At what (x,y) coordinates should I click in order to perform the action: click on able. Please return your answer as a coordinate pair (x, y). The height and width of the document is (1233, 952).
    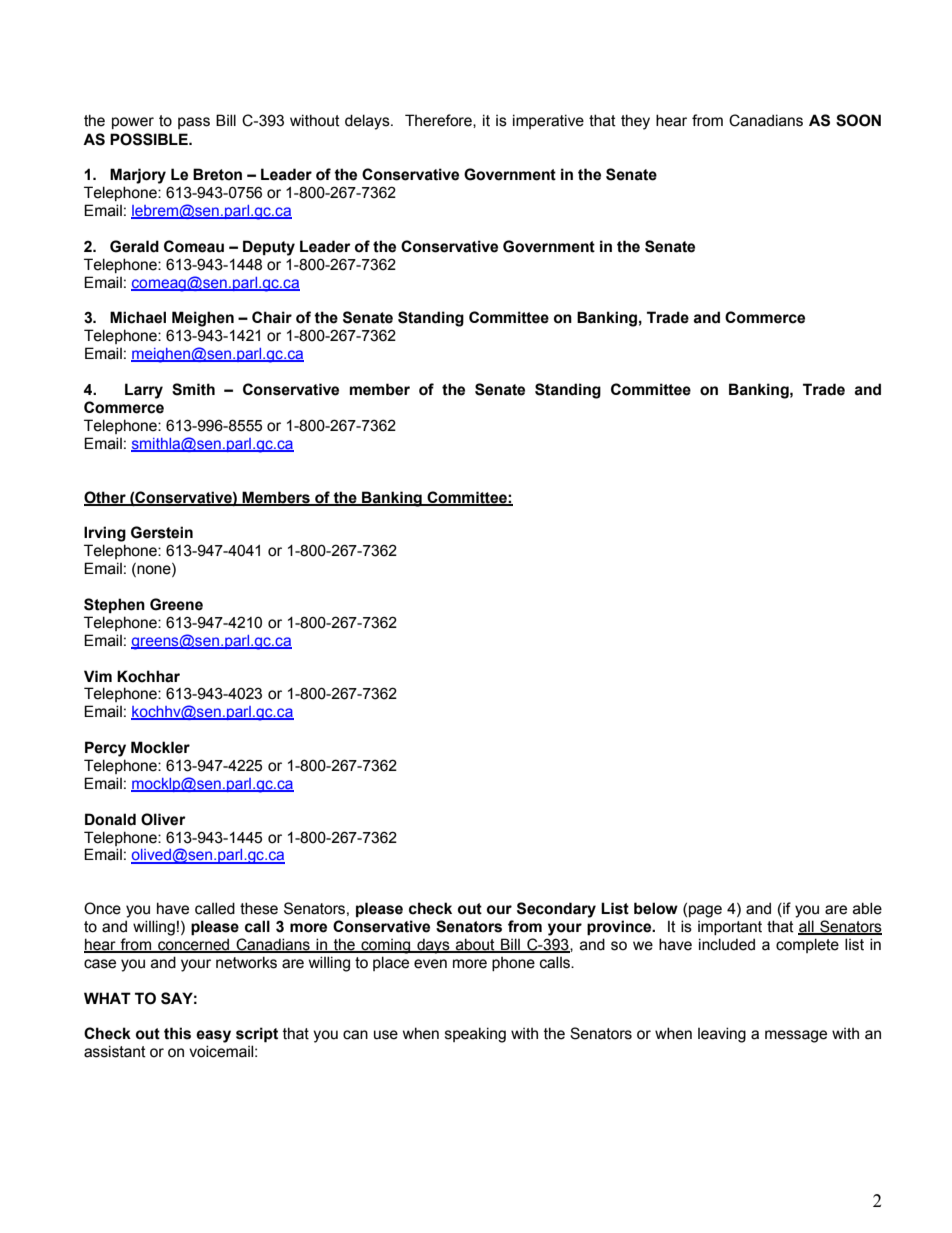
    Looking at the image, I should click on (867, 908).
